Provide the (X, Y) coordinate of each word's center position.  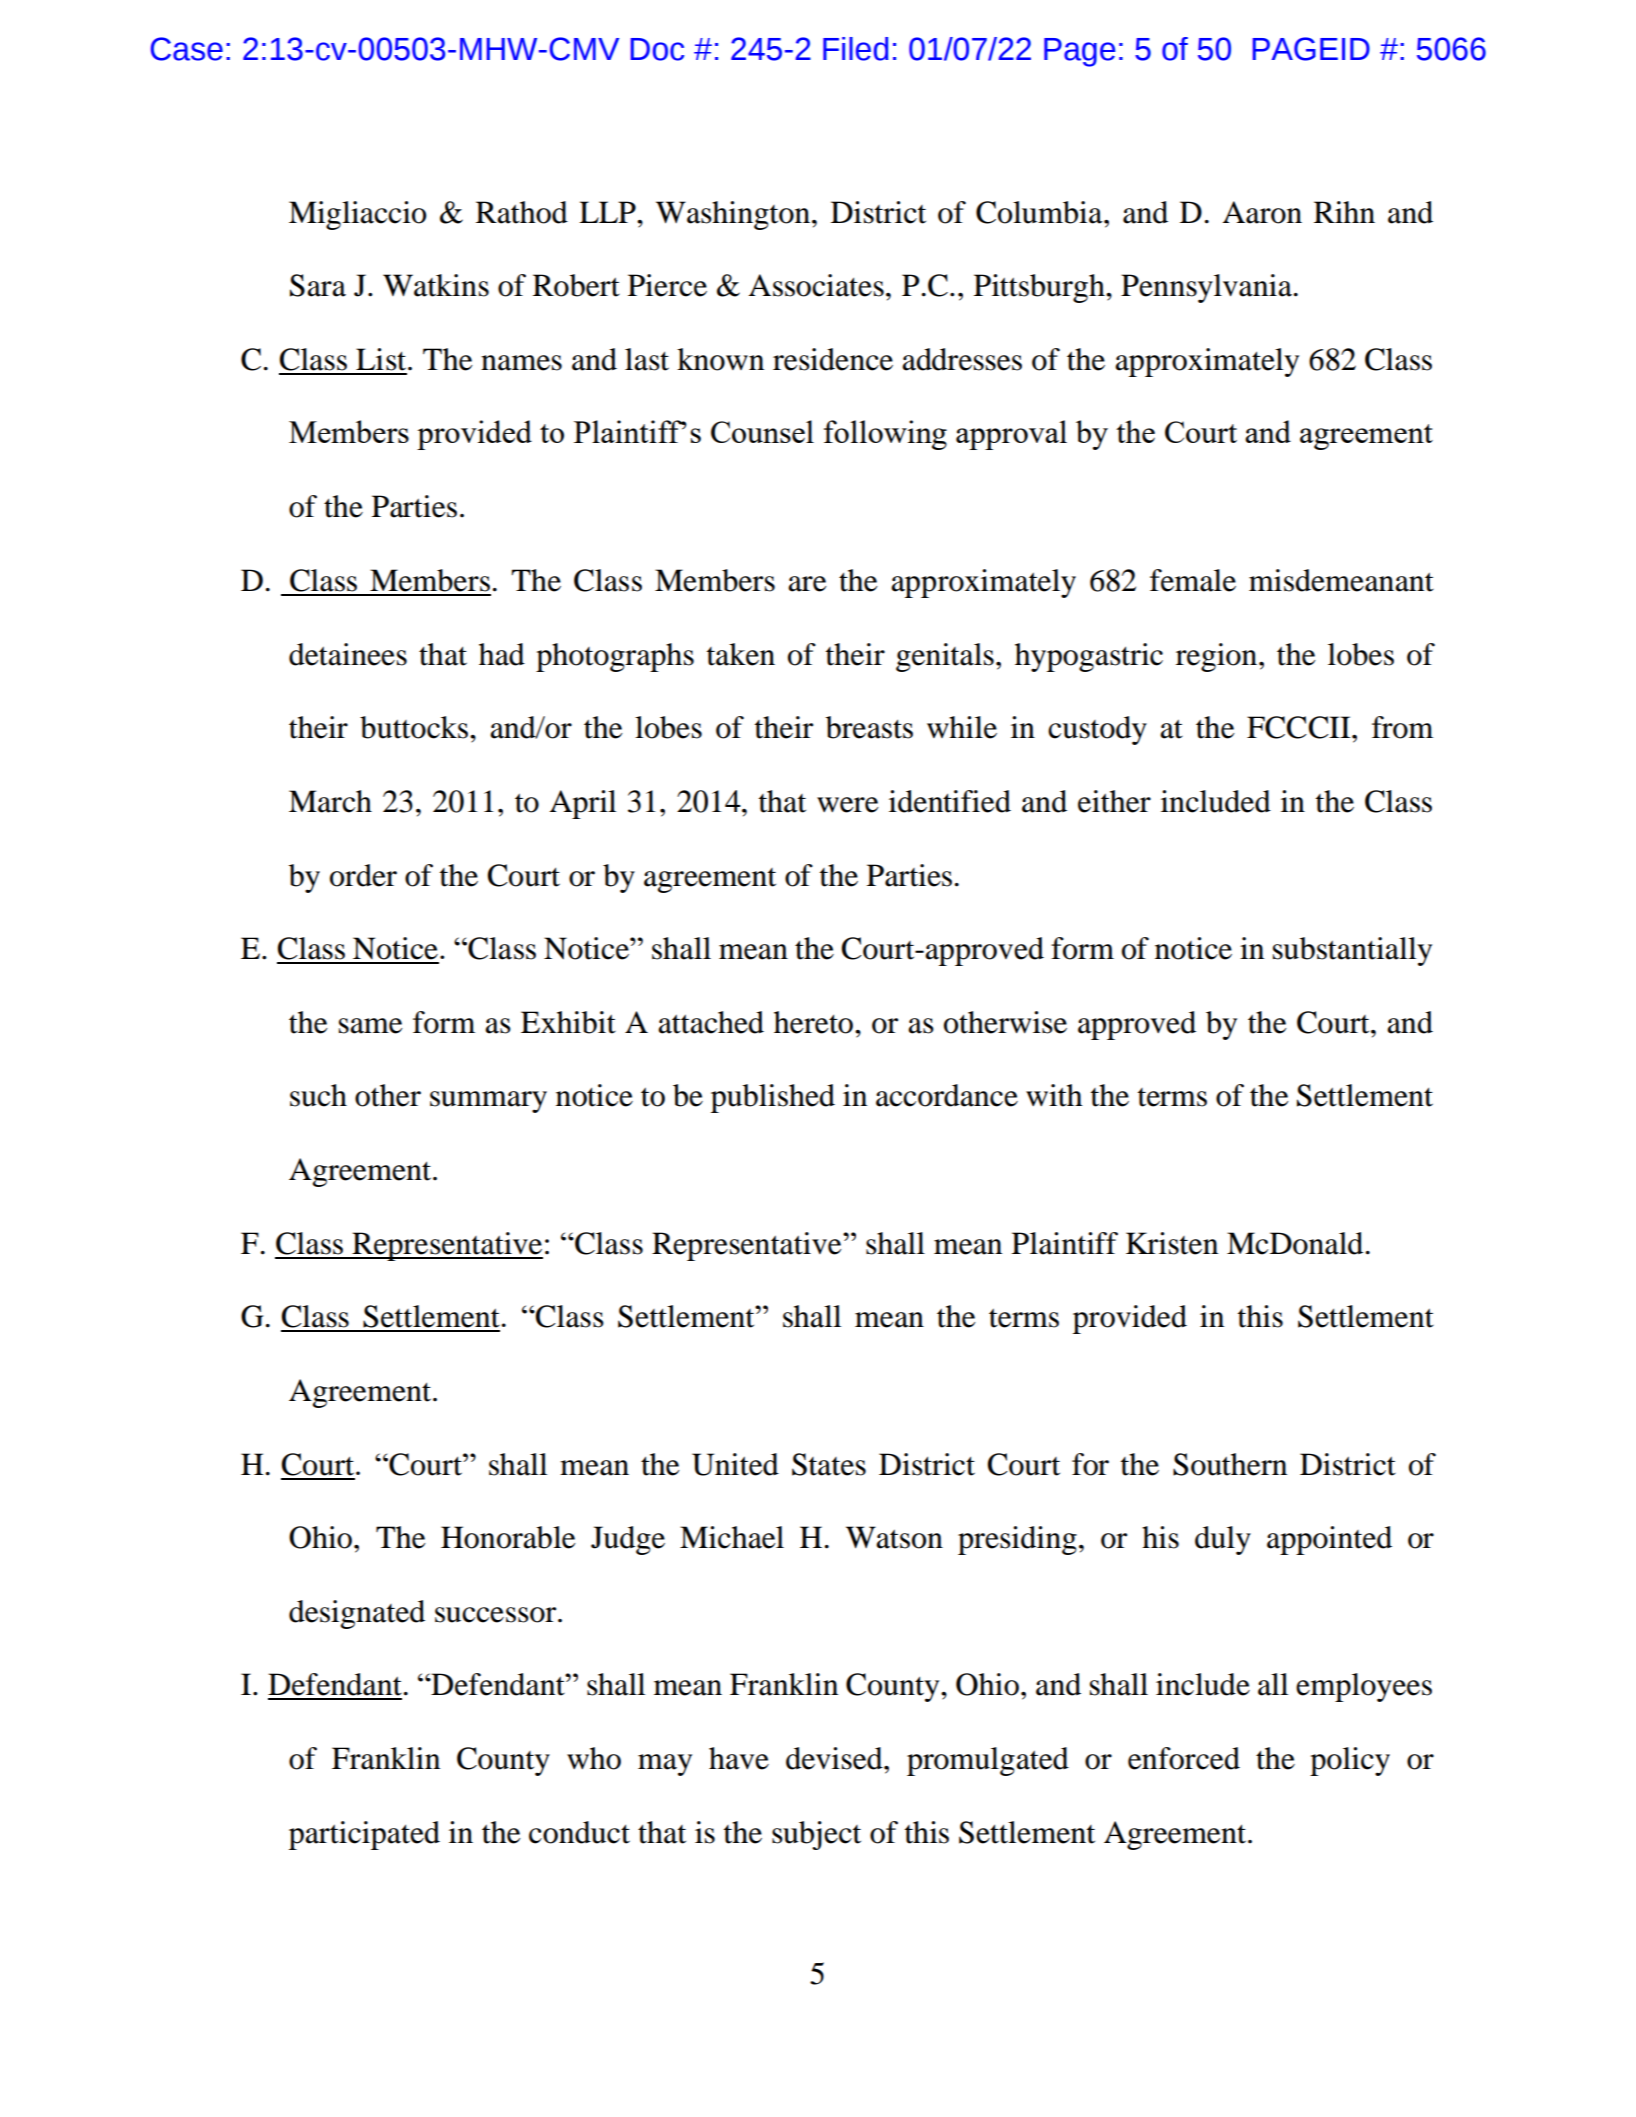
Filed (855, 49)
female (1193, 580)
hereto (815, 1022)
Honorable (508, 1537)
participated (364, 1835)
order (363, 875)
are (807, 584)
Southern (1230, 1464)
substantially (1352, 951)
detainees (348, 654)
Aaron (1262, 212)
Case (187, 49)
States (829, 1464)
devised (835, 1758)
